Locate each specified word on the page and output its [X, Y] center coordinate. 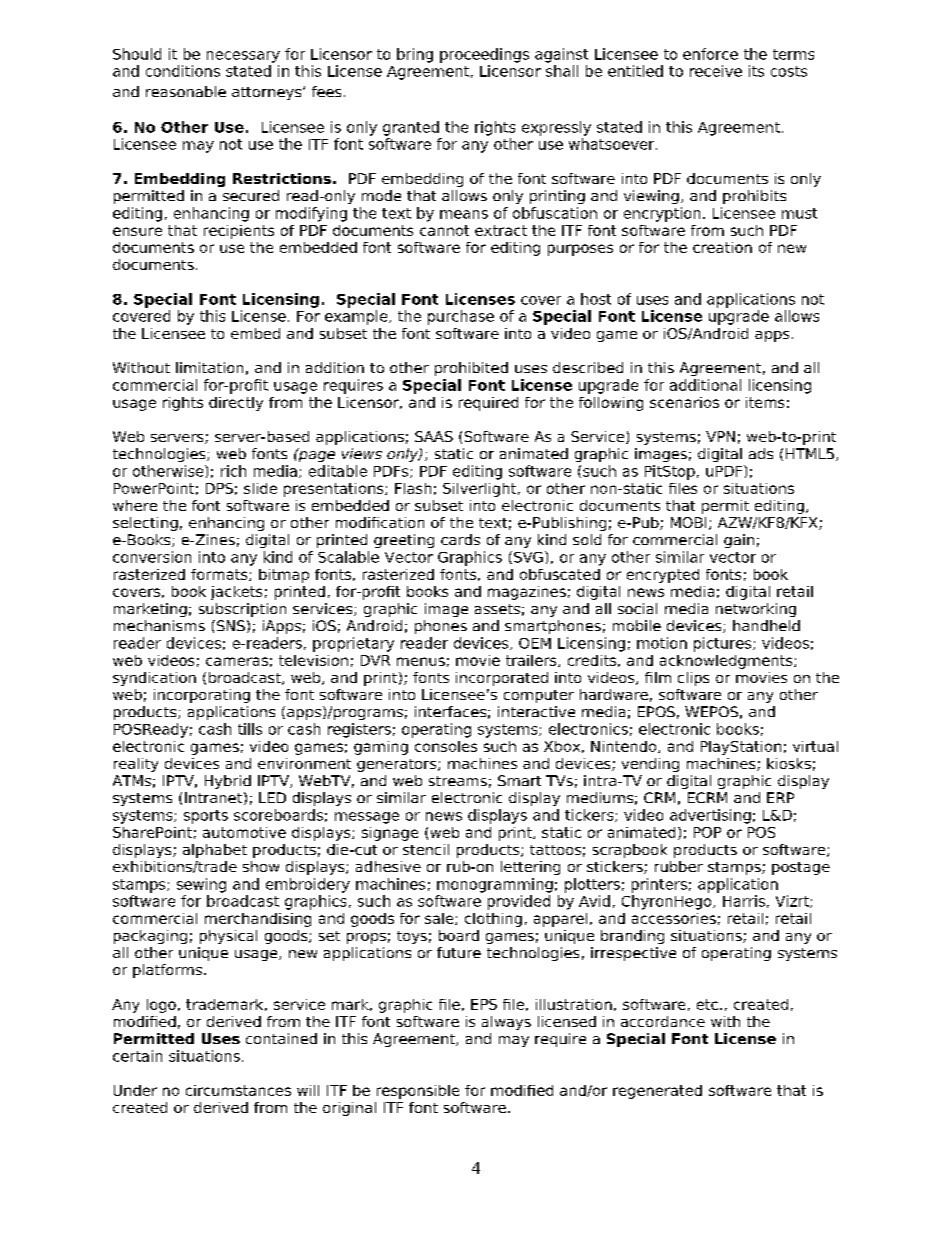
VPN [720, 436]
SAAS [434, 436]
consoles [446, 746]
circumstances [238, 1090]
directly [236, 404]
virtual [815, 746]
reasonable [186, 91]
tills [250, 729]
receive [716, 71]
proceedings [484, 55]
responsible [418, 1092]
